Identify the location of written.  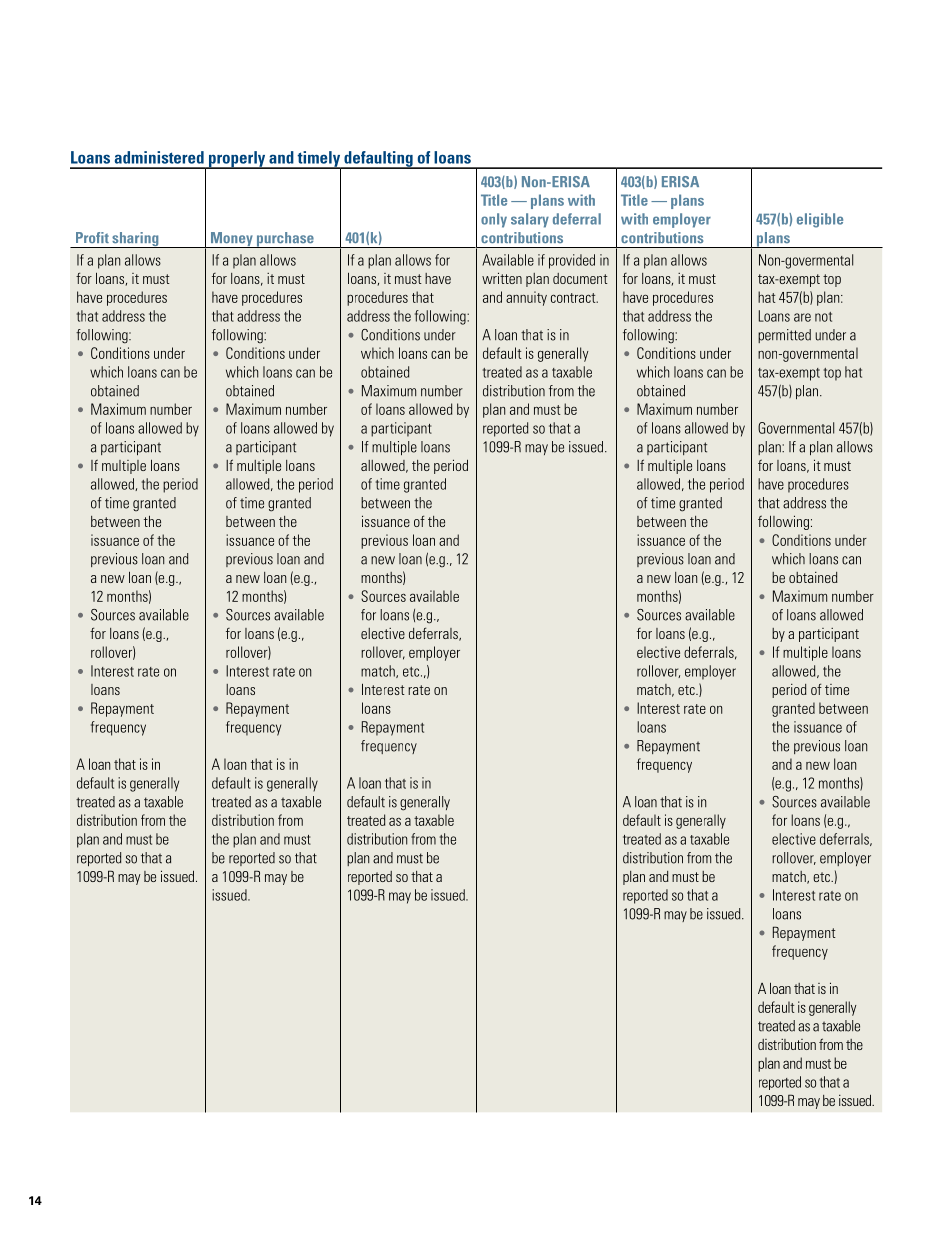
(502, 278).
